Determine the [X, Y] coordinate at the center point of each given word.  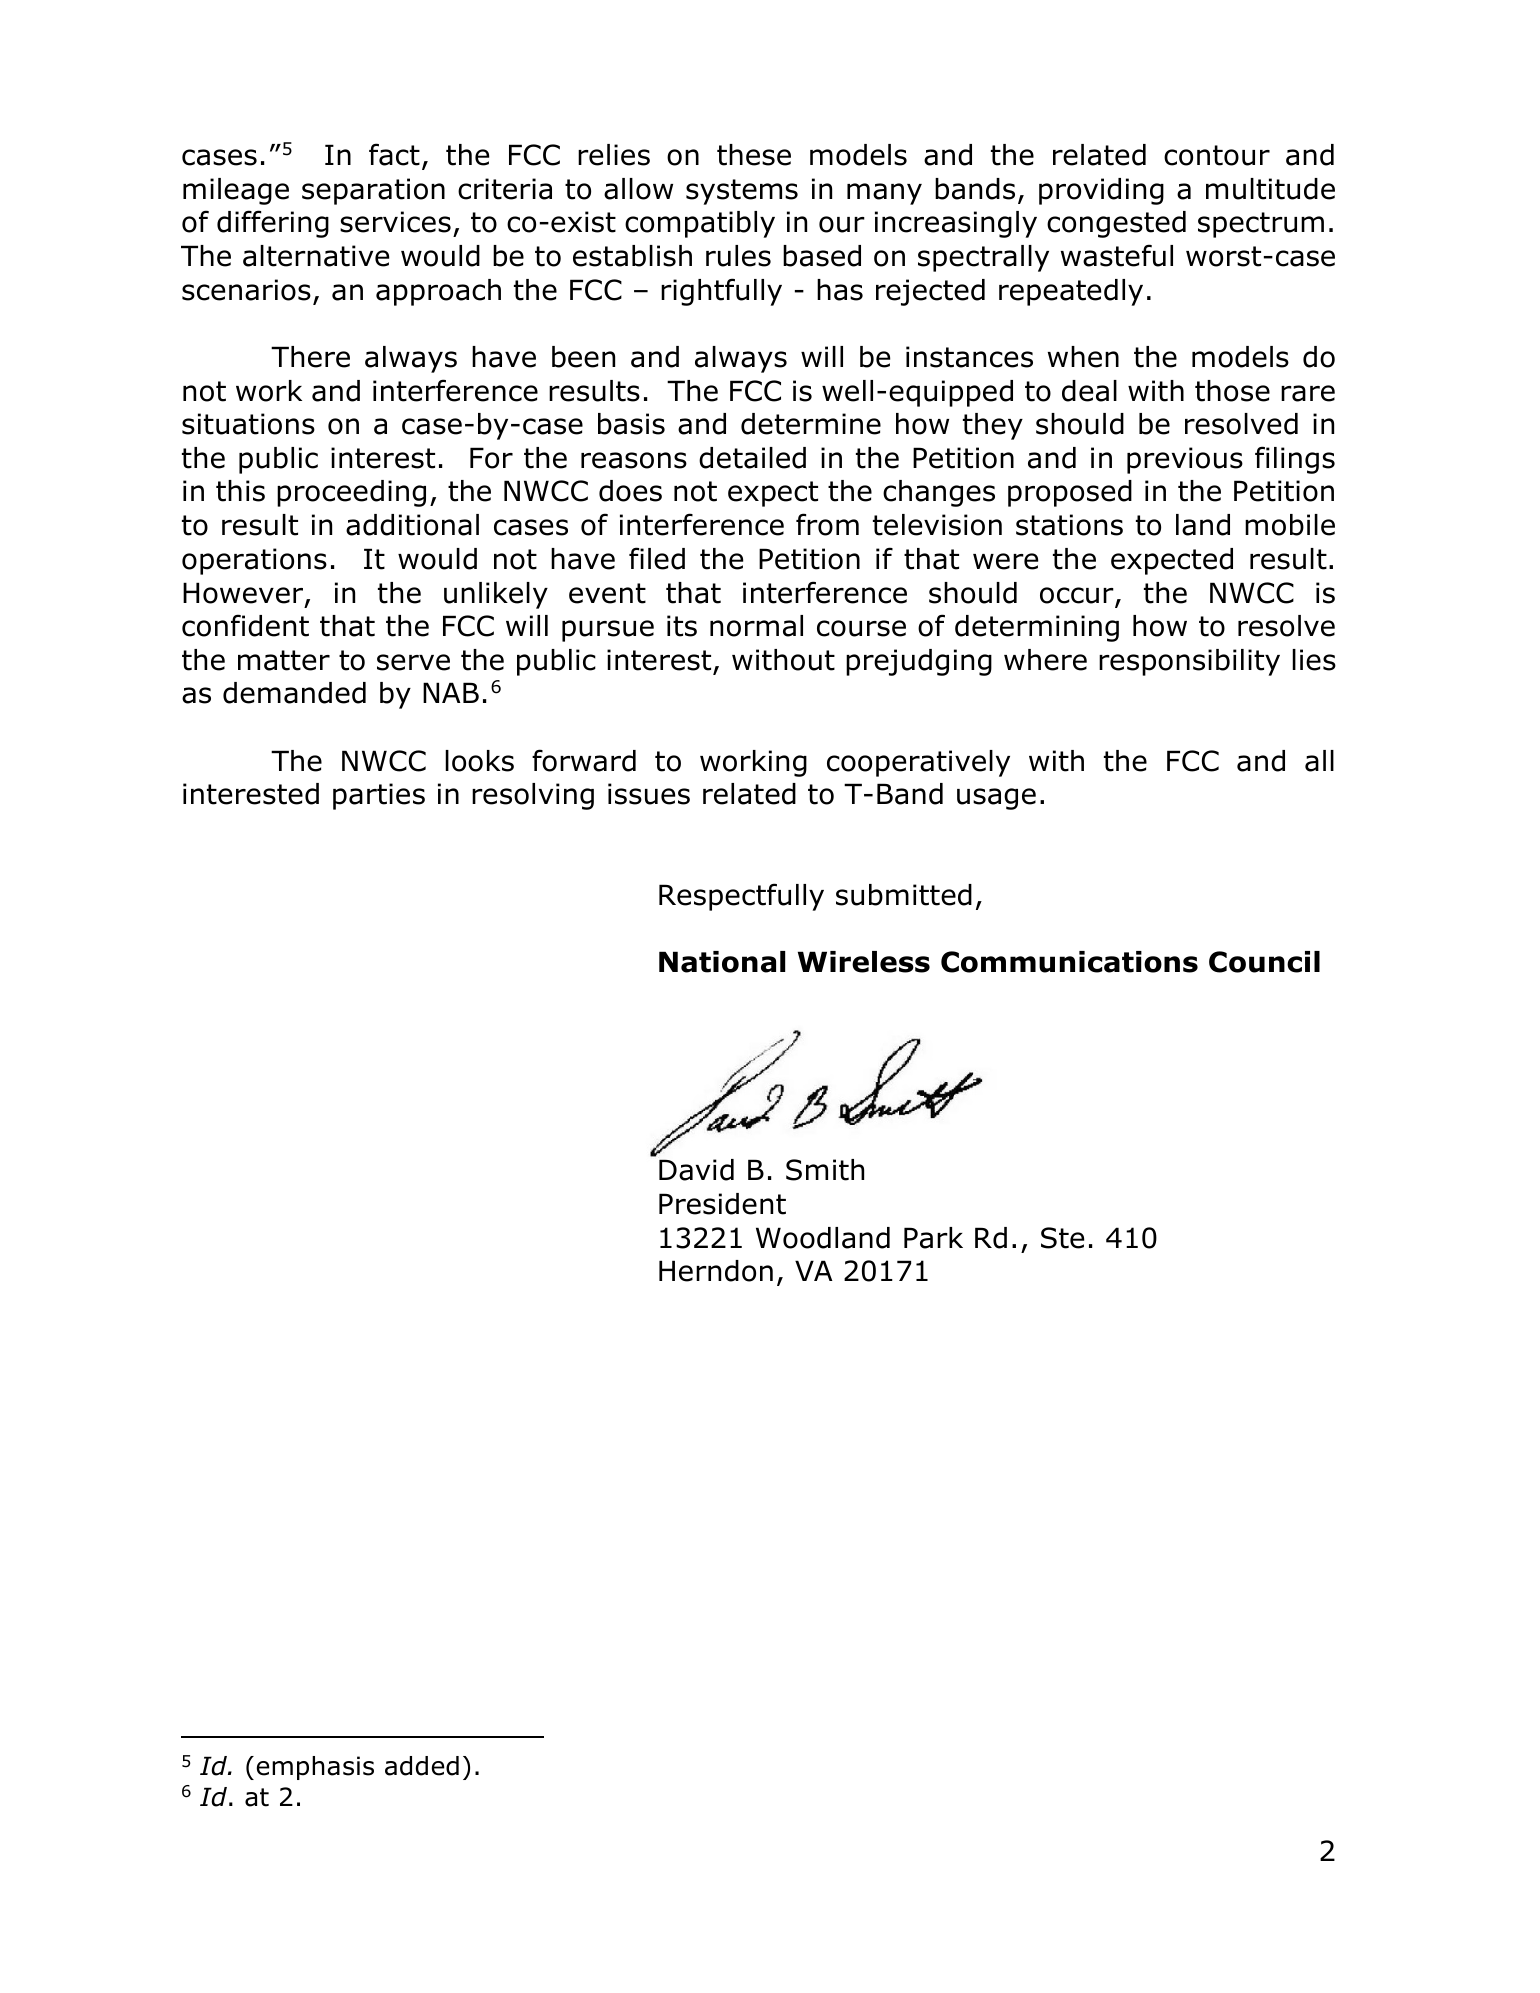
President [722, 1204]
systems [742, 192]
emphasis [315, 1768]
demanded [294, 693]
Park [933, 1238]
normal [756, 626]
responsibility [1189, 662]
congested [1116, 224]
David [696, 1170]
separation [373, 191]
